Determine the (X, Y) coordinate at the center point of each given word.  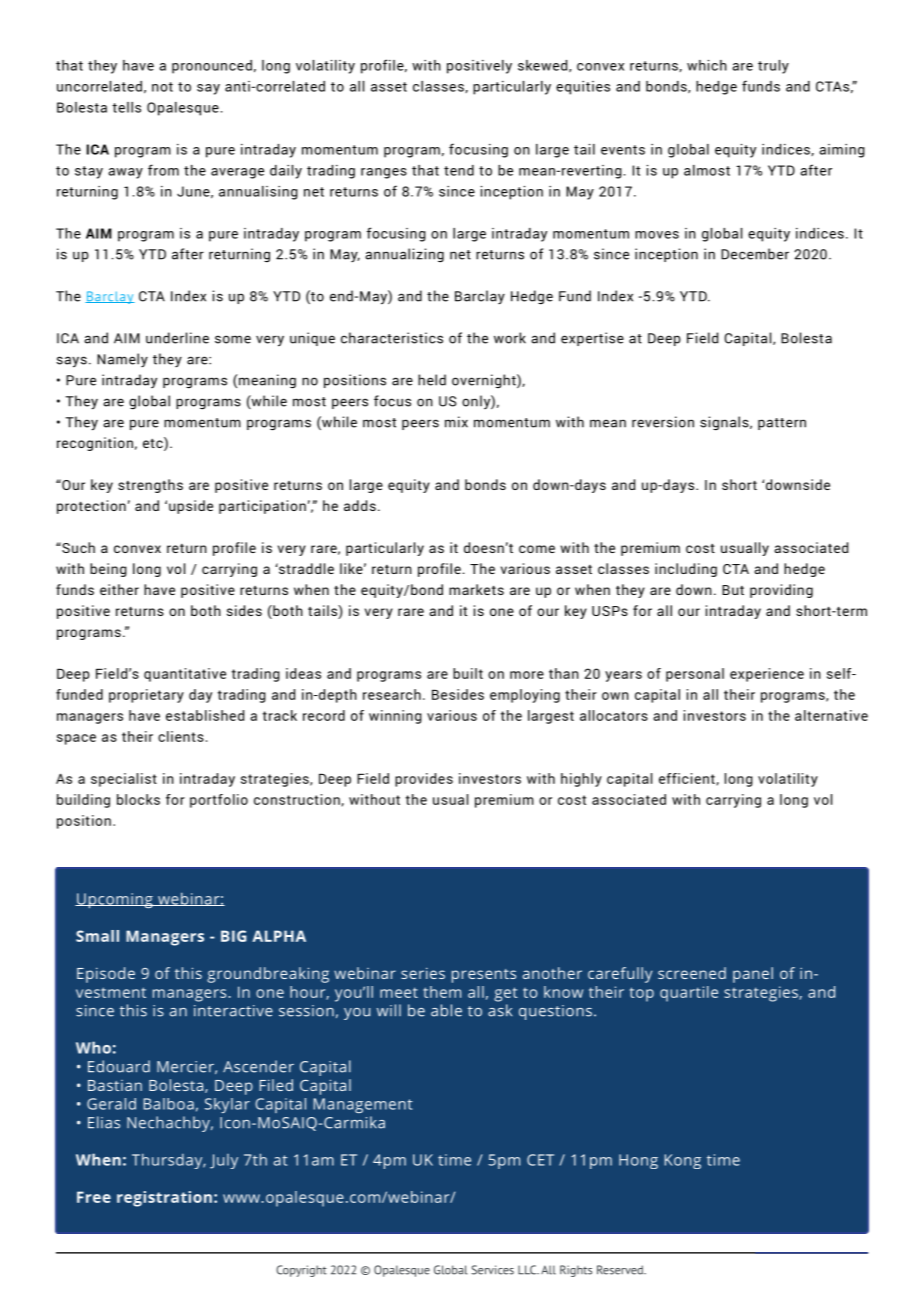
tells (126, 107)
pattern (782, 424)
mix (456, 422)
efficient (688, 779)
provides (424, 780)
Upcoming (115, 900)
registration (164, 1199)
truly (773, 67)
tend (459, 170)
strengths (150, 486)
